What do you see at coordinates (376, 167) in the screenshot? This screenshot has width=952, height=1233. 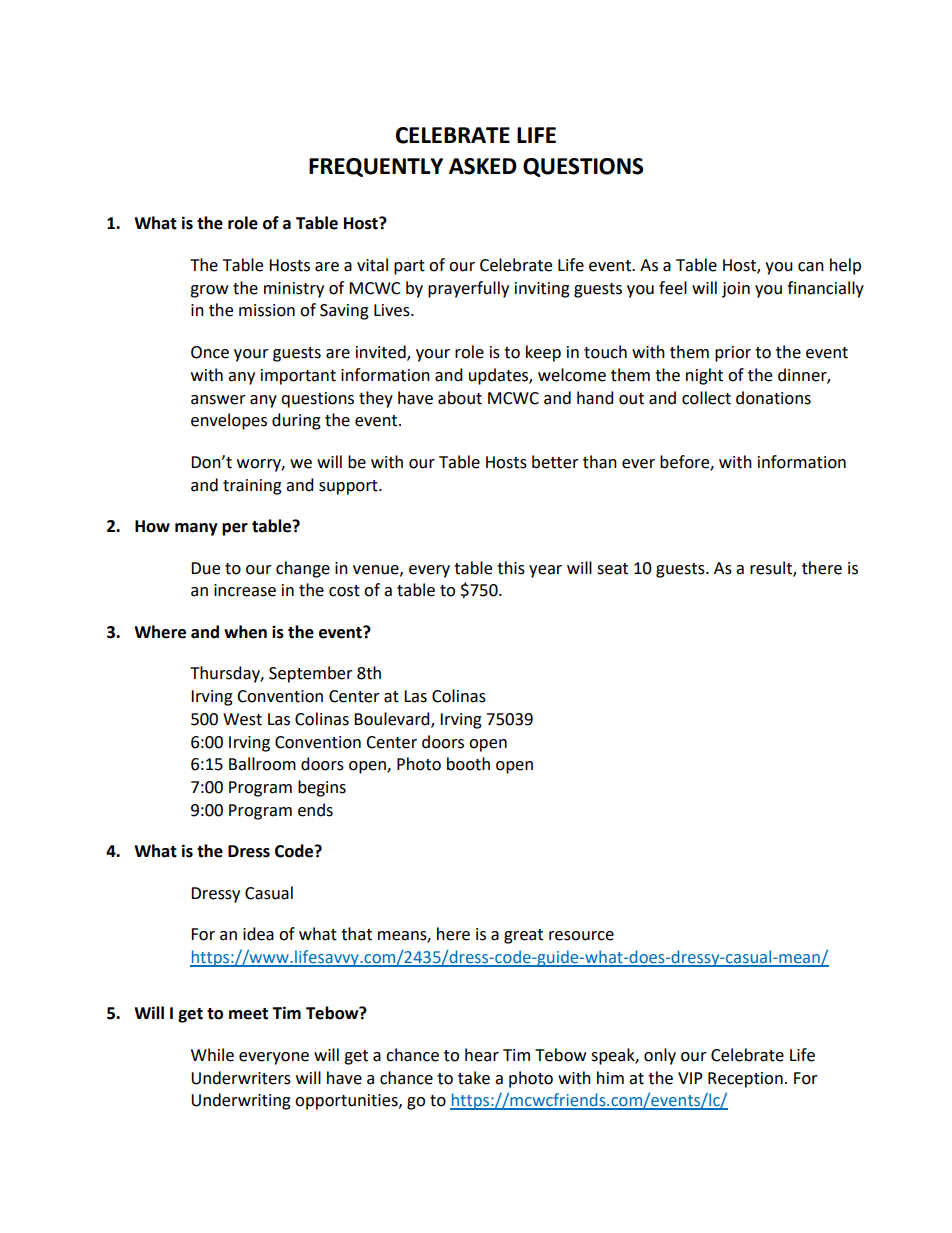 I see `FREQUENTLY` at bounding box center [376, 167].
